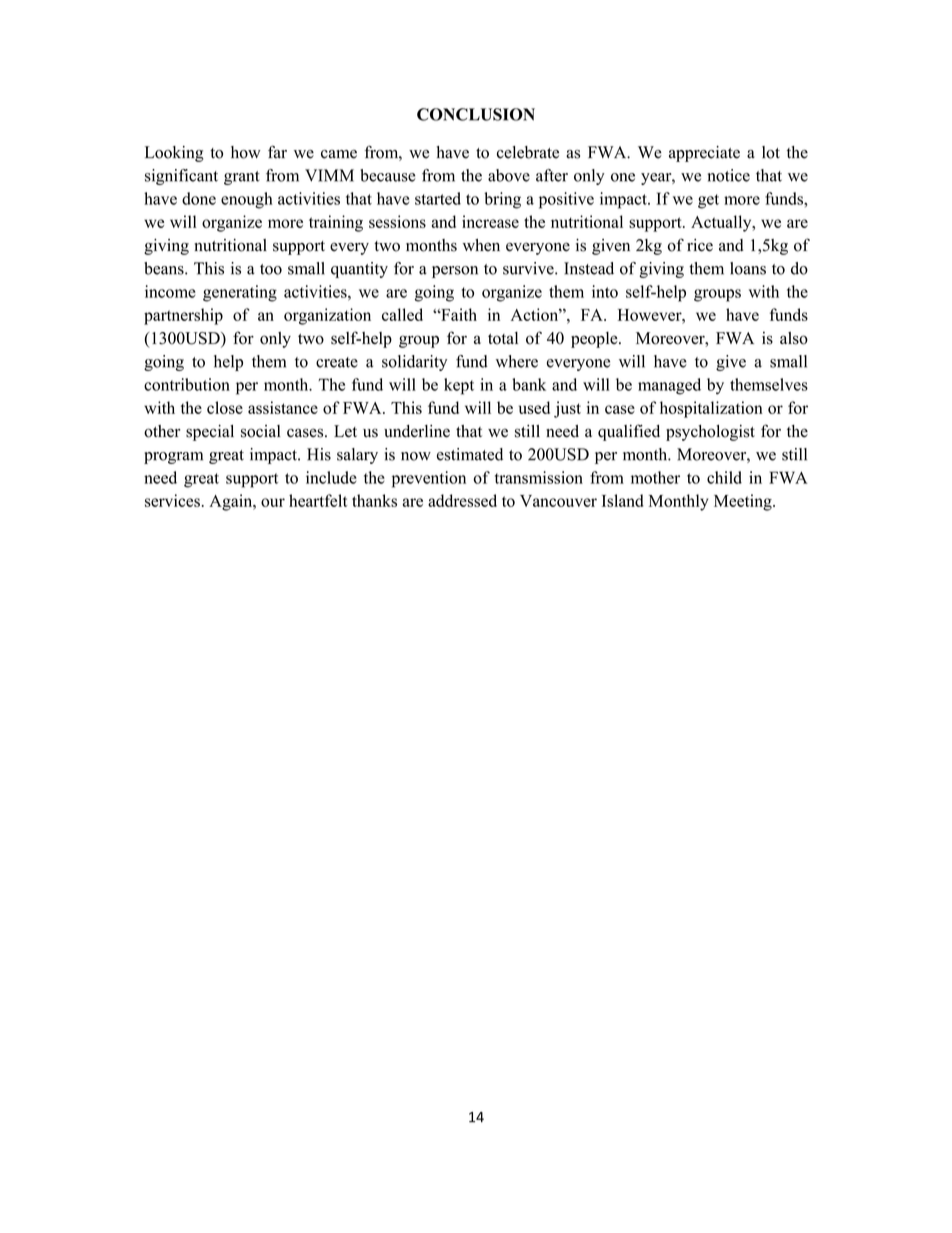 The width and height of the page is (952, 1233). What do you see at coordinates (277, 152) in the page?
I see `far` at bounding box center [277, 152].
